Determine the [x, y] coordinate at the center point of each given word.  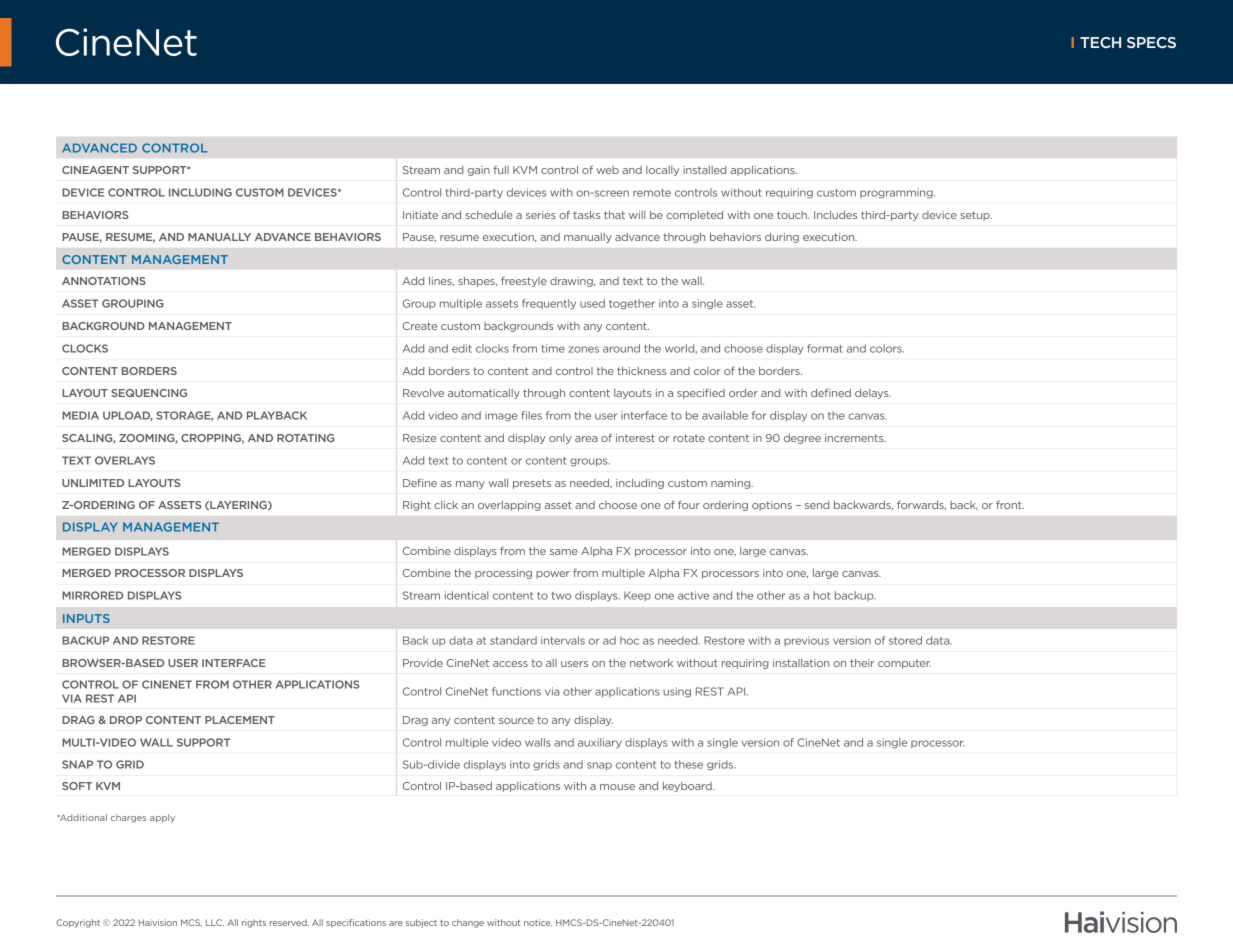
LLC [215, 922]
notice [538, 922]
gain [479, 171]
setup [976, 216]
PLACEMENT [240, 720]
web [607, 170]
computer [904, 664]
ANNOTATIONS [104, 281]
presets [532, 484]
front [1010, 505]
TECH [1100, 42]
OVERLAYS [125, 460]
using [677, 692]
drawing [572, 282]
